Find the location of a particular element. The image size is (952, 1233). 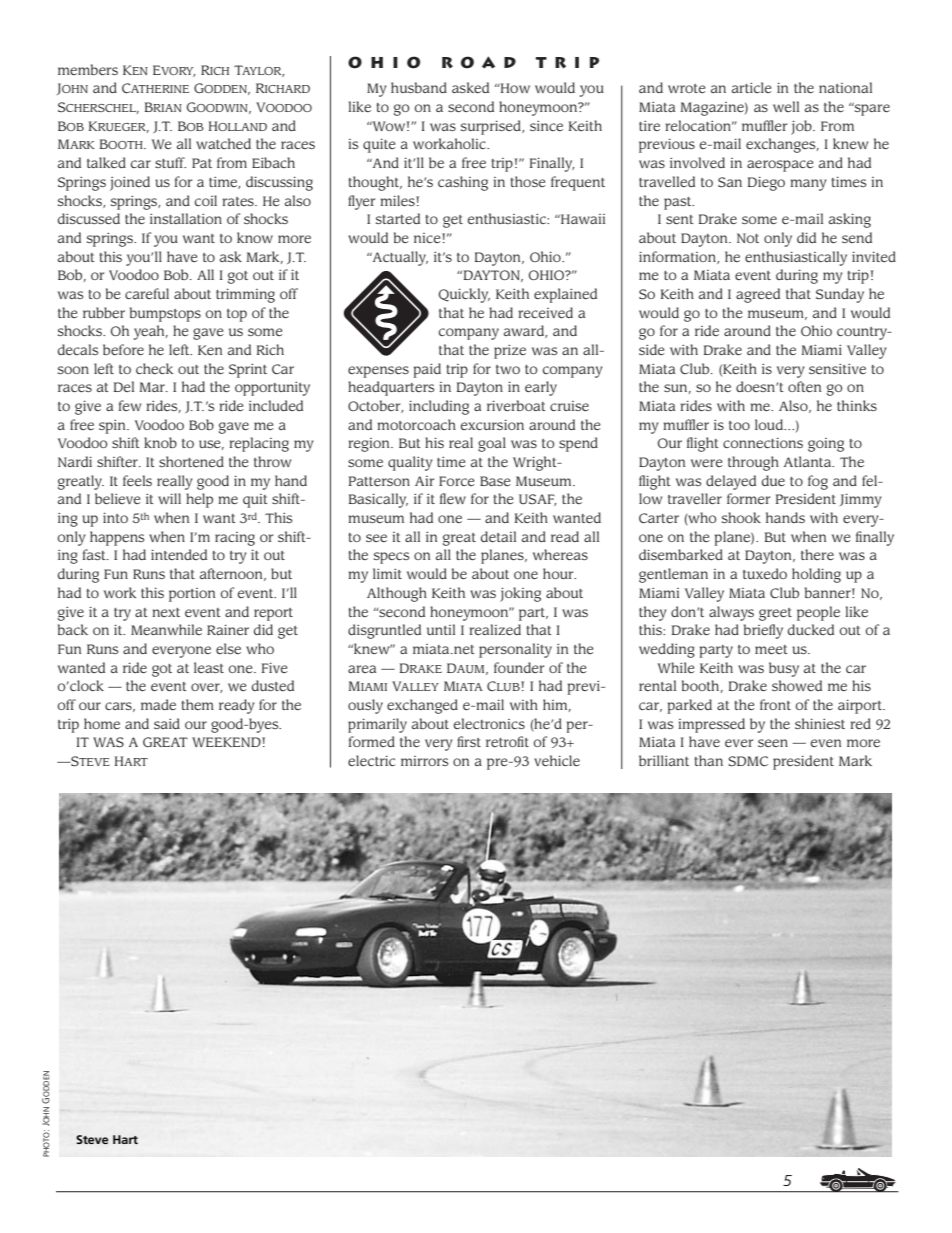

Quickly is located at coordinates (464, 295).
